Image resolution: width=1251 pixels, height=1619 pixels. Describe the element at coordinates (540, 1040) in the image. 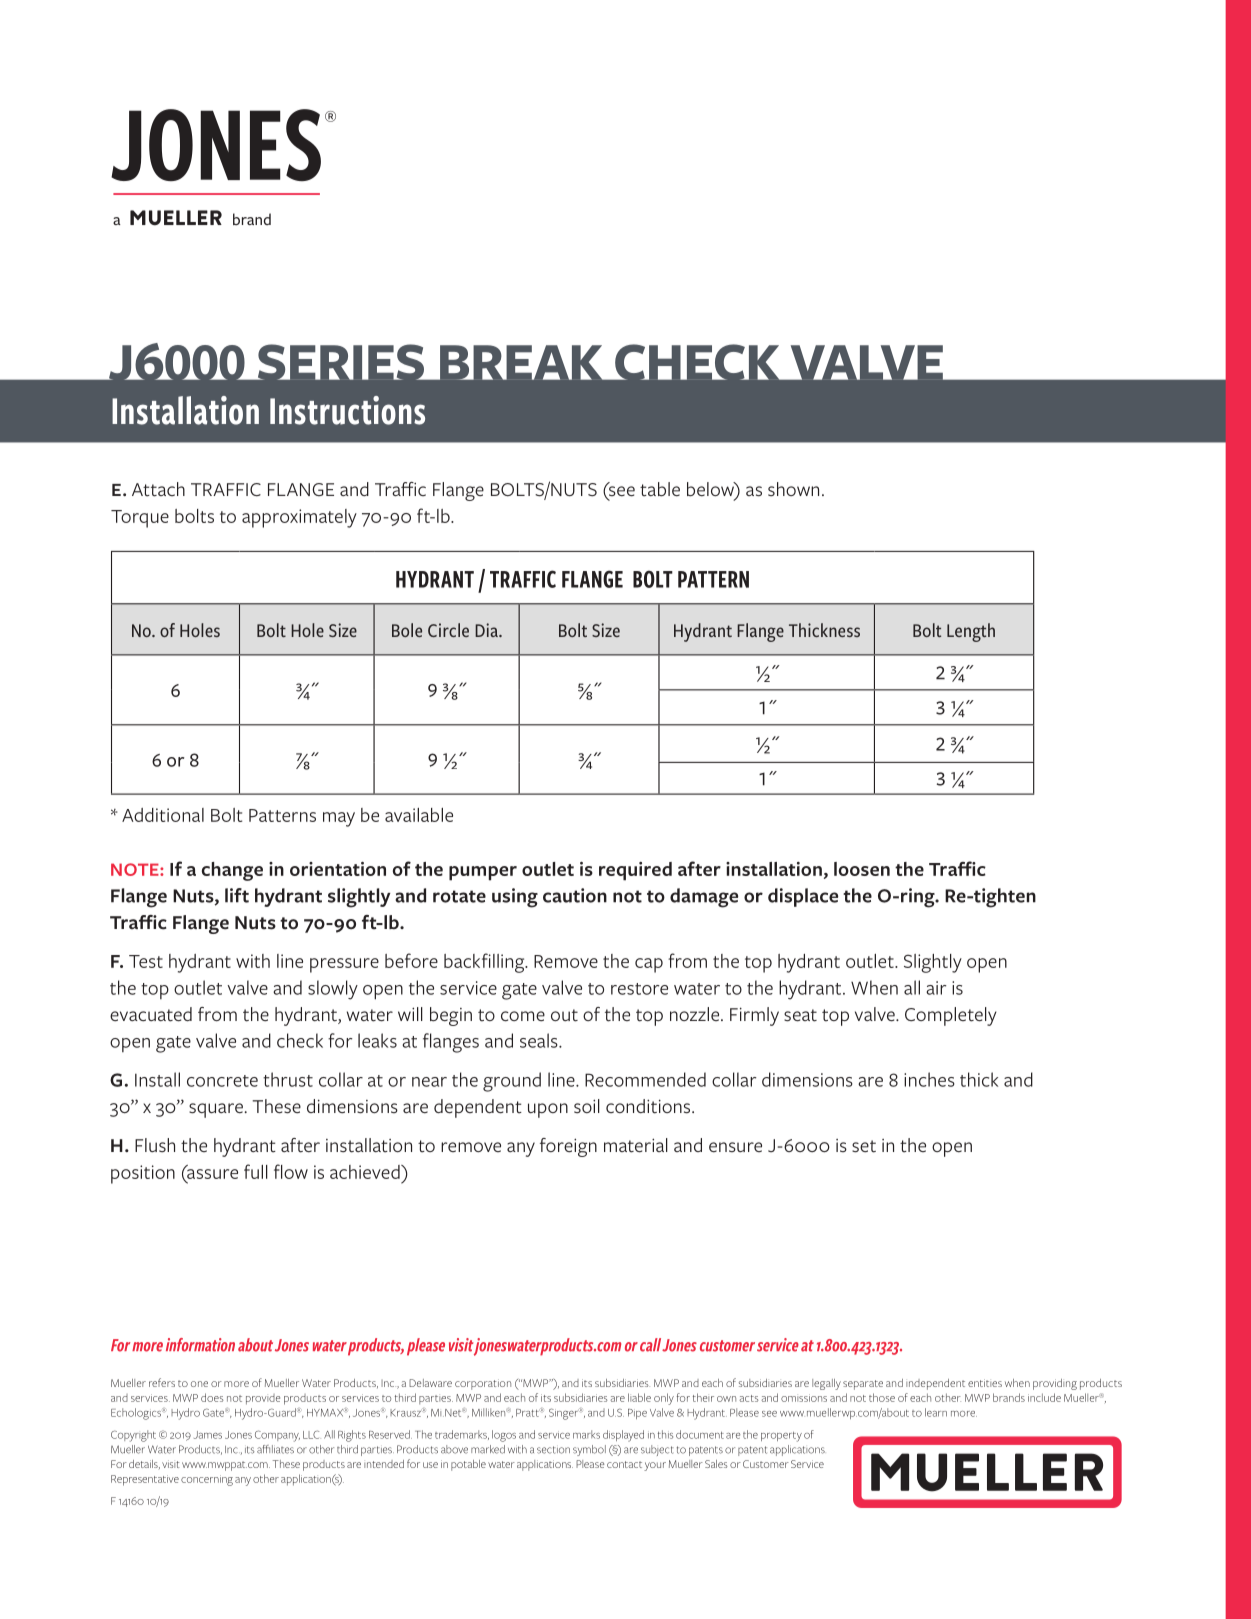

I see `seals` at that location.
